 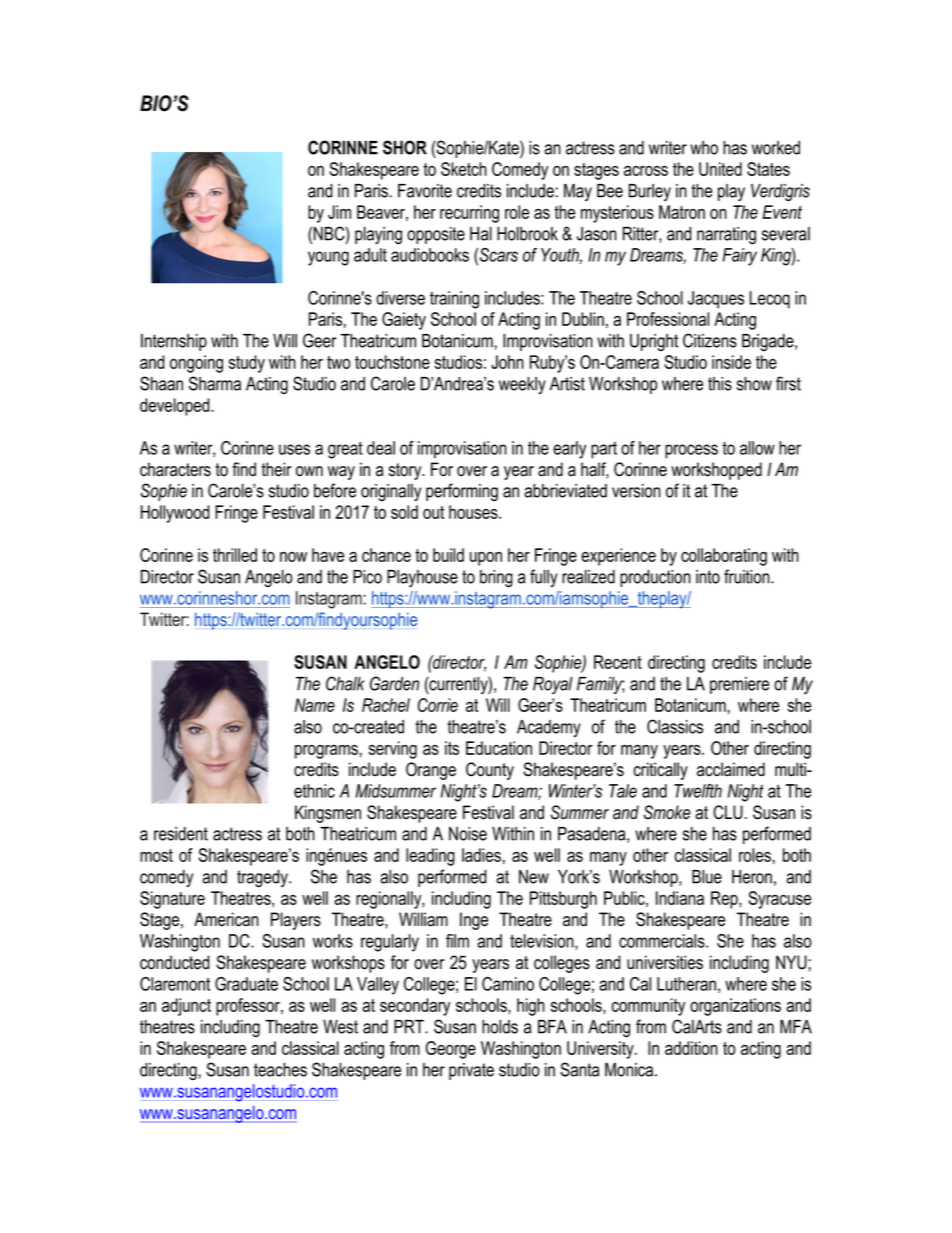 I want to click on their, so click(x=276, y=469).
